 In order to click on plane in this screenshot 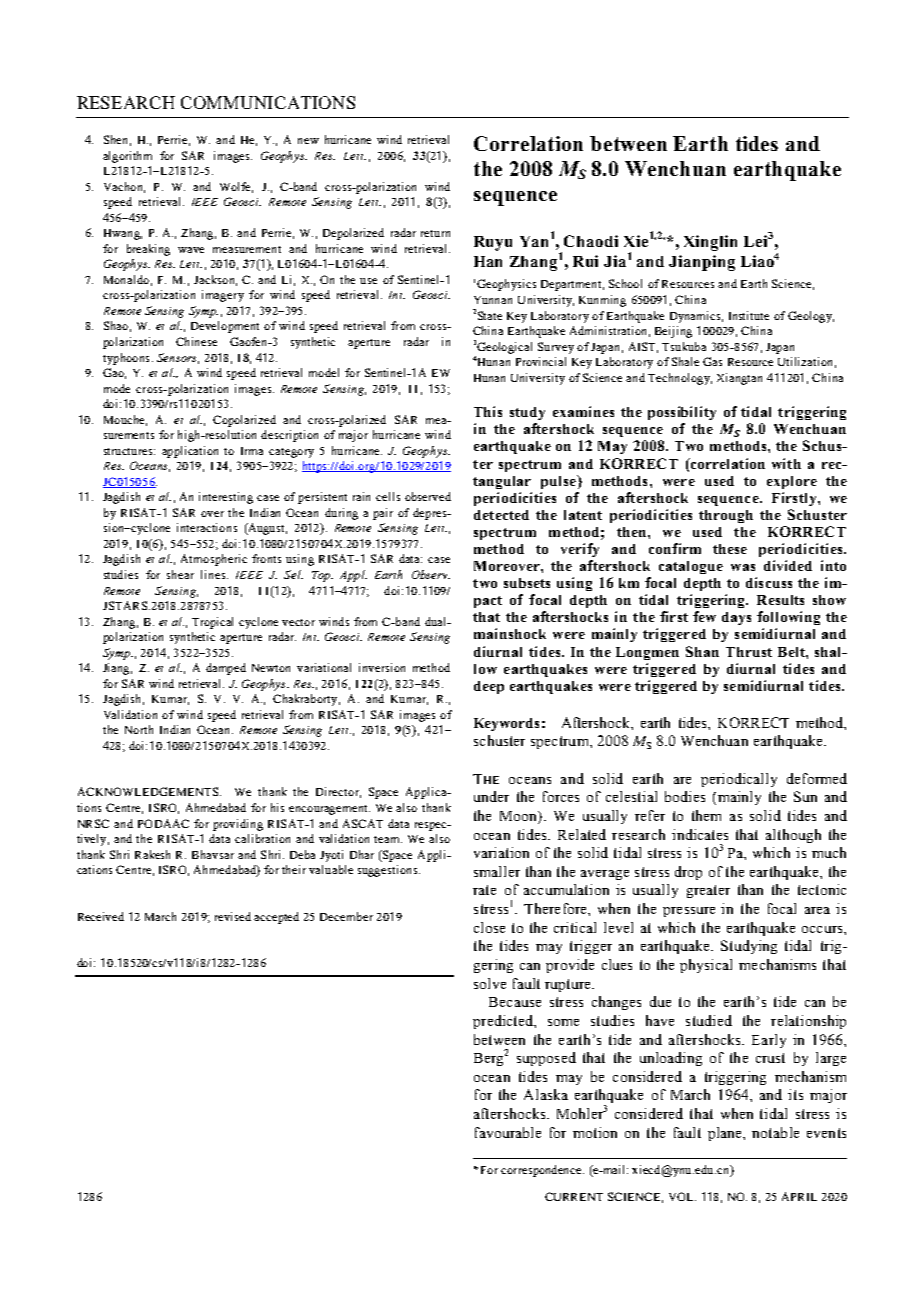, I will do `click(726, 1134)`.
